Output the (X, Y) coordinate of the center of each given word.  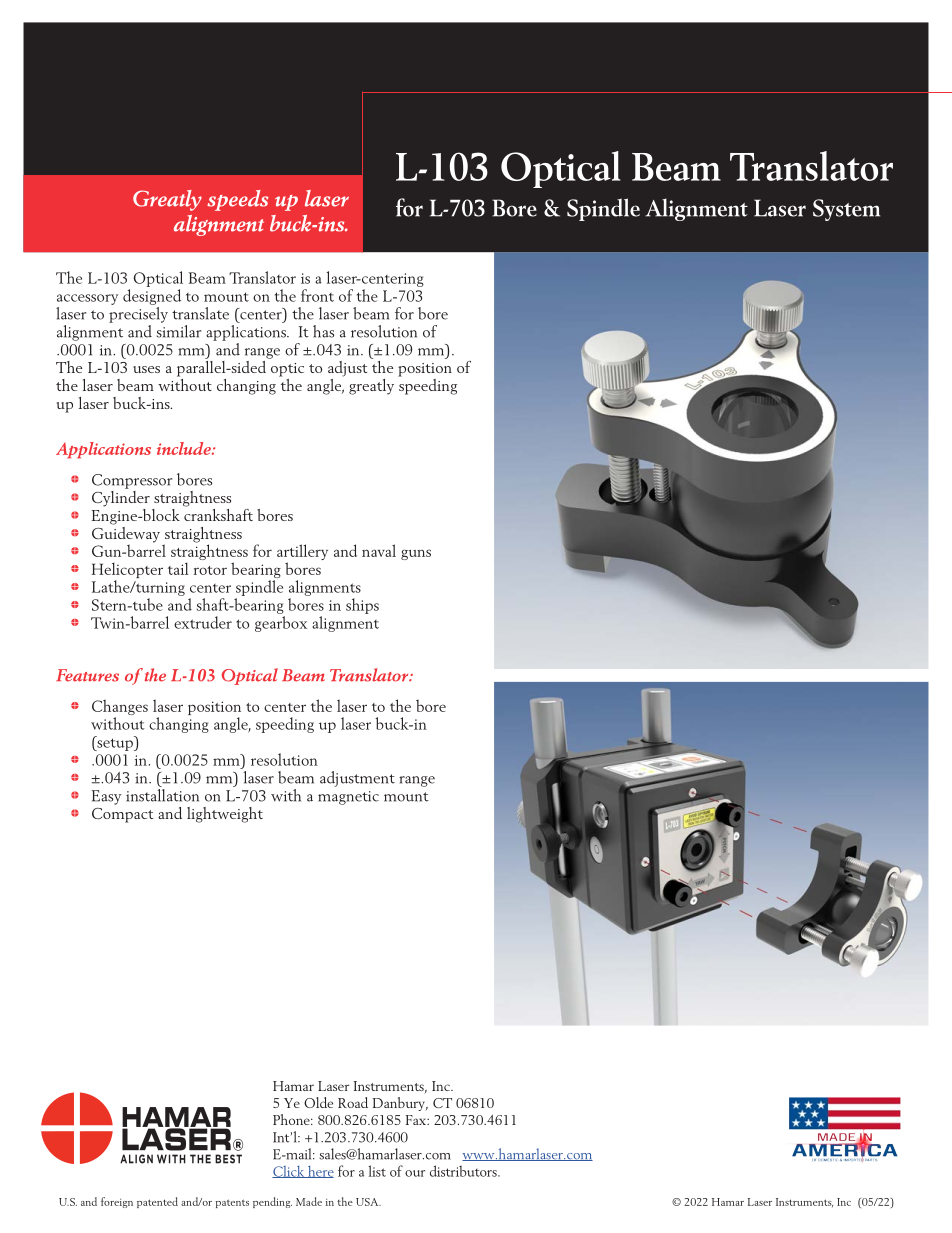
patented (157, 1202)
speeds (237, 200)
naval (379, 550)
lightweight (225, 815)
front (317, 295)
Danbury (400, 1104)
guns (416, 554)
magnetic (348, 798)
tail (178, 568)
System (846, 210)
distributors (464, 1171)
